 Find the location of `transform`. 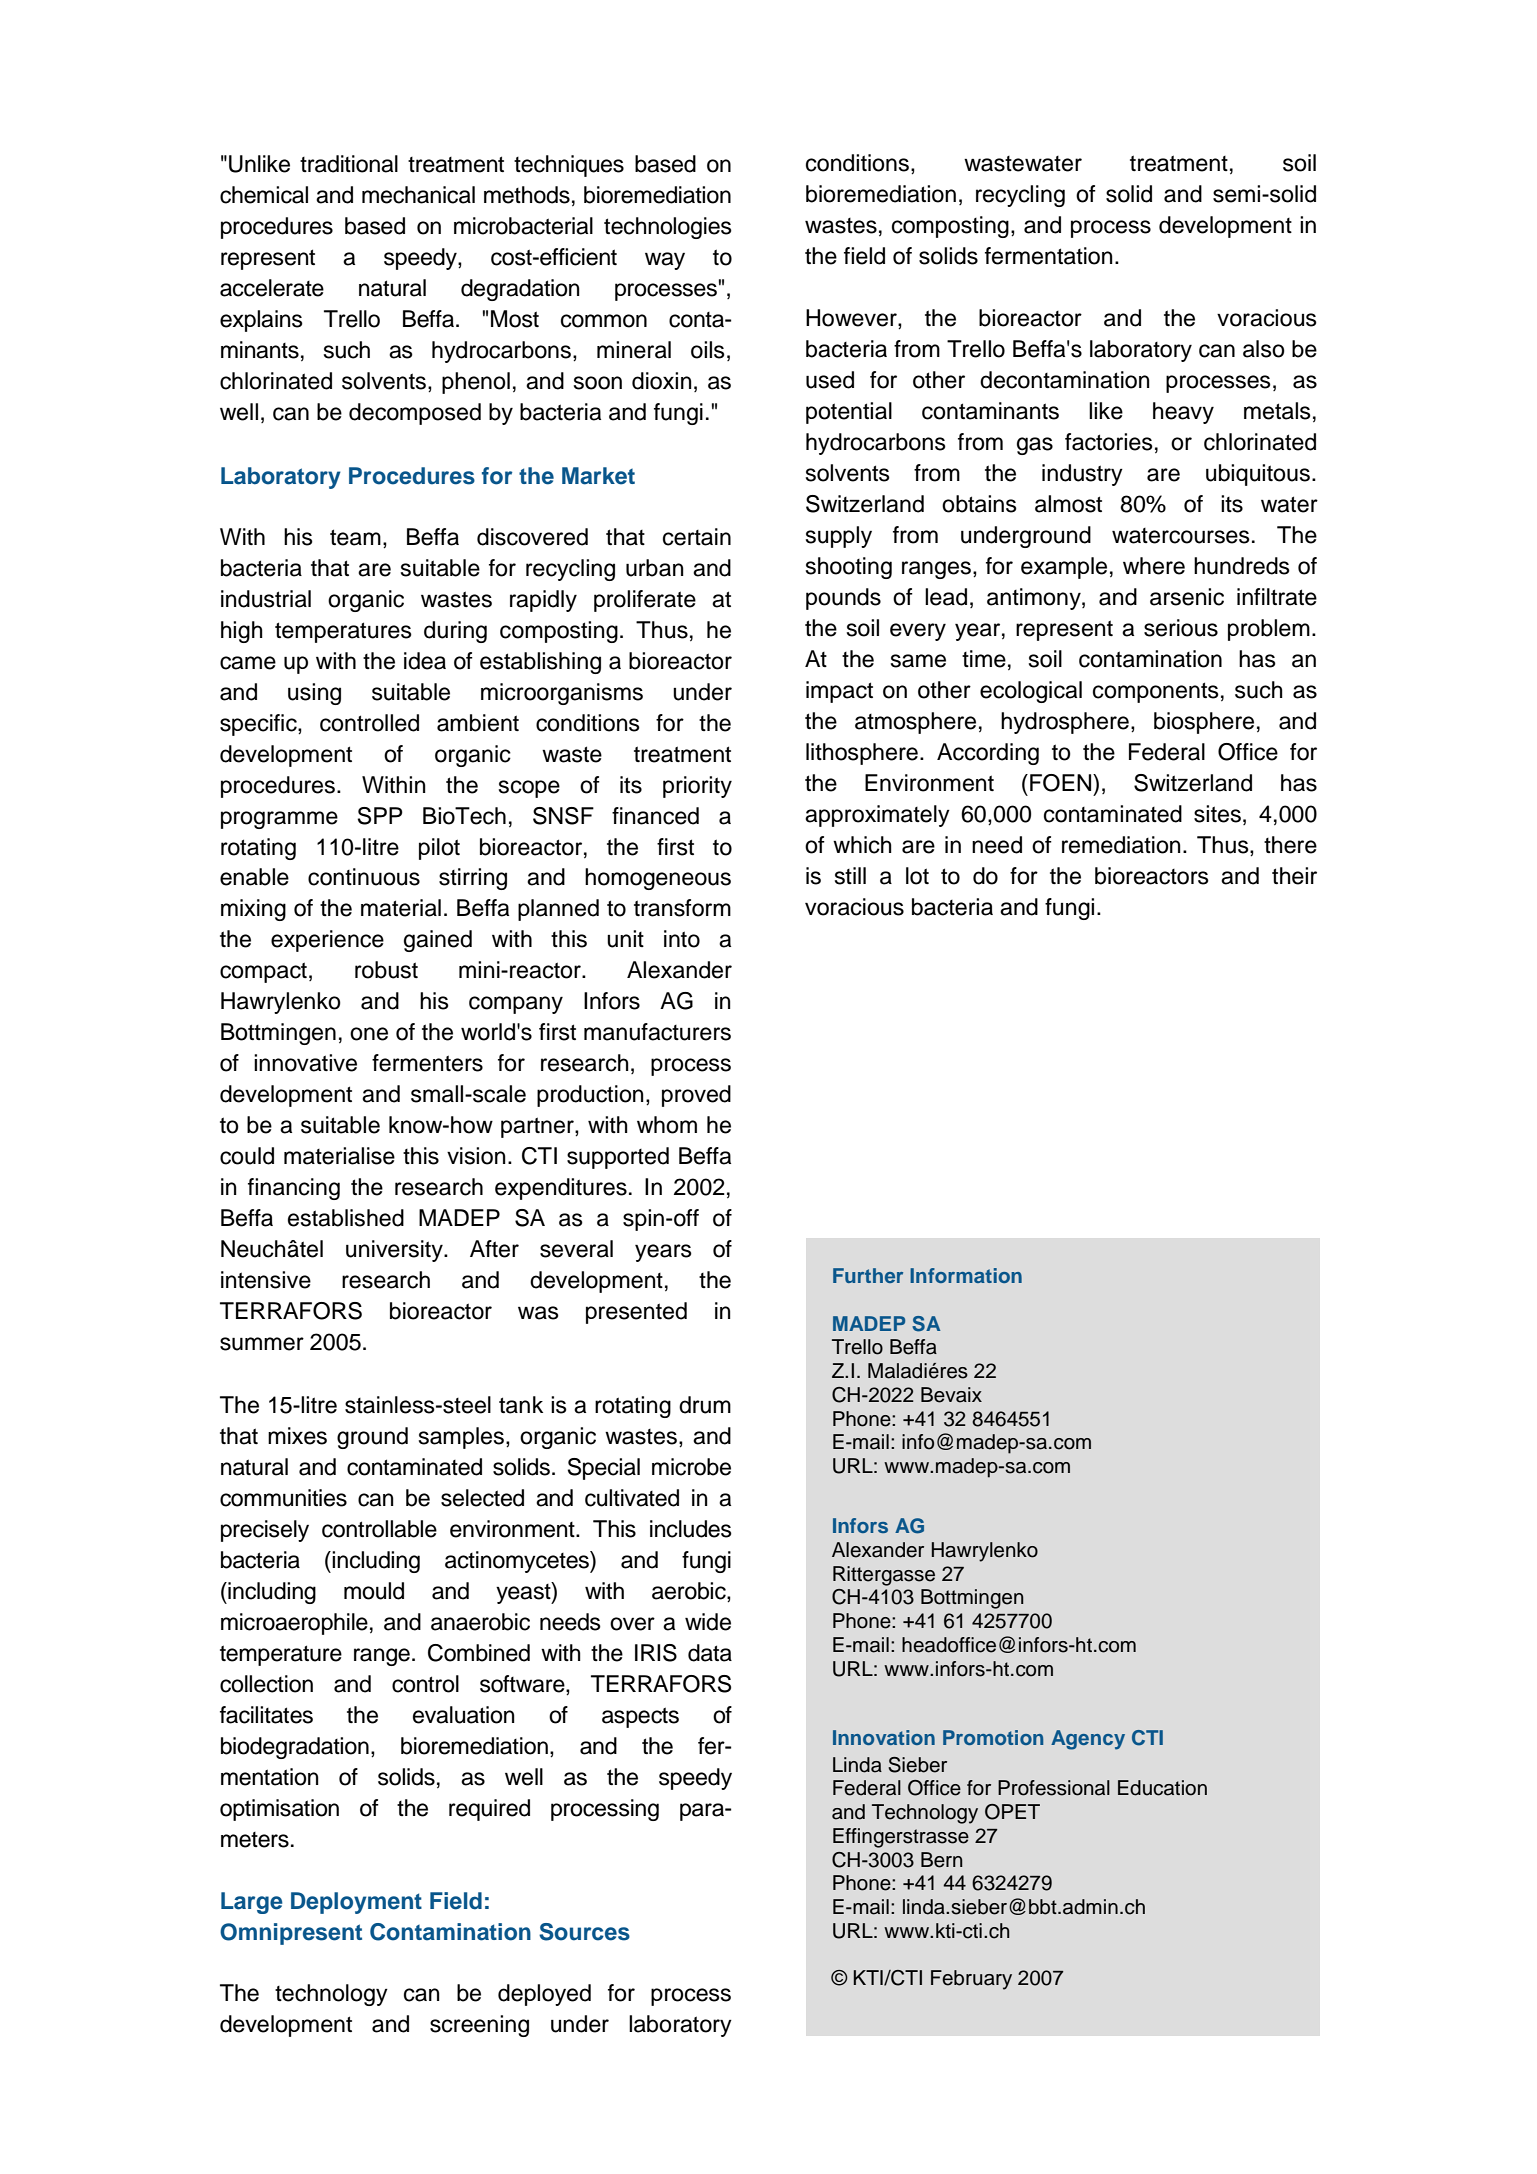

transform is located at coordinates (682, 908).
